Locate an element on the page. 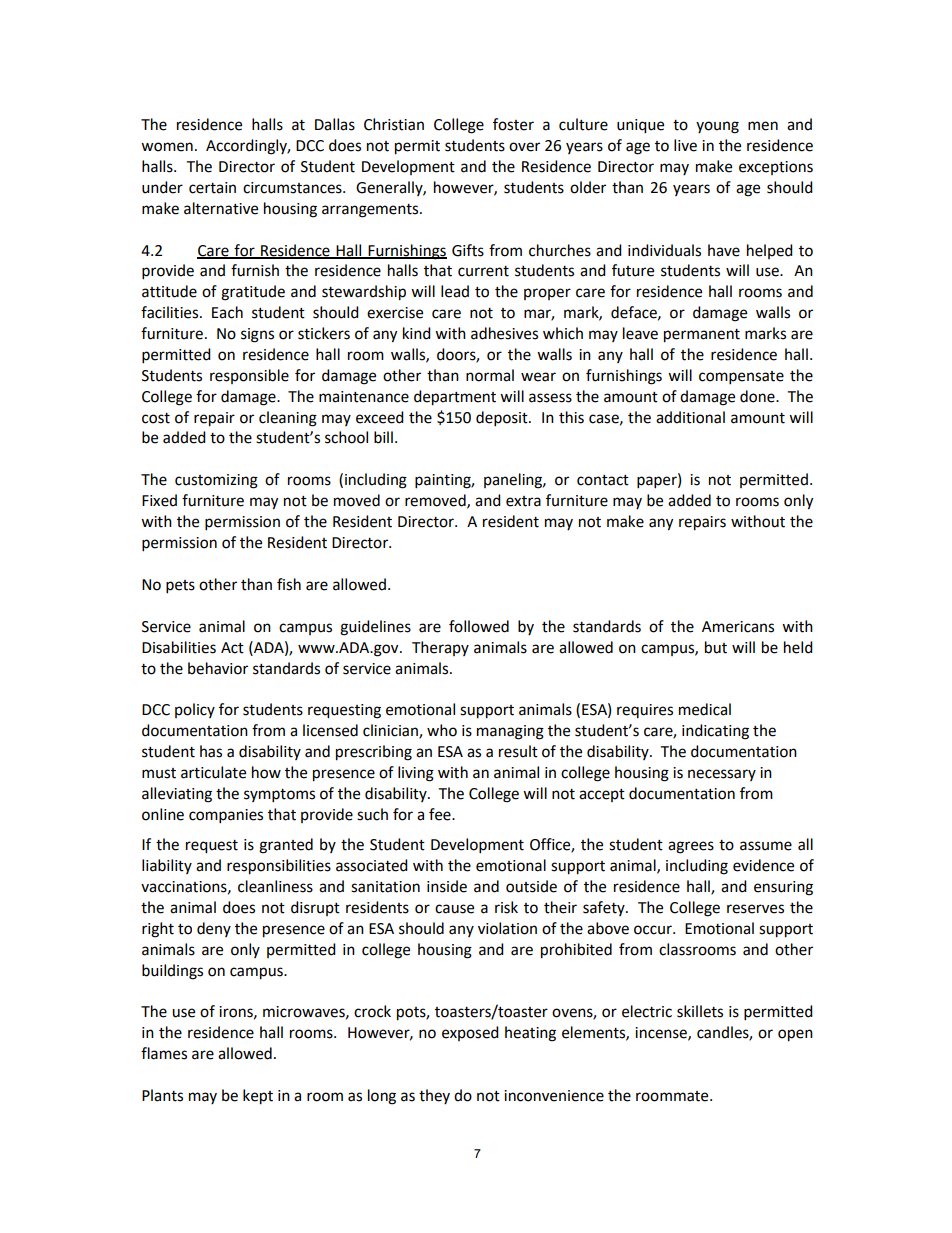 This page has width=952, height=1233. responsible is located at coordinates (249, 376).
